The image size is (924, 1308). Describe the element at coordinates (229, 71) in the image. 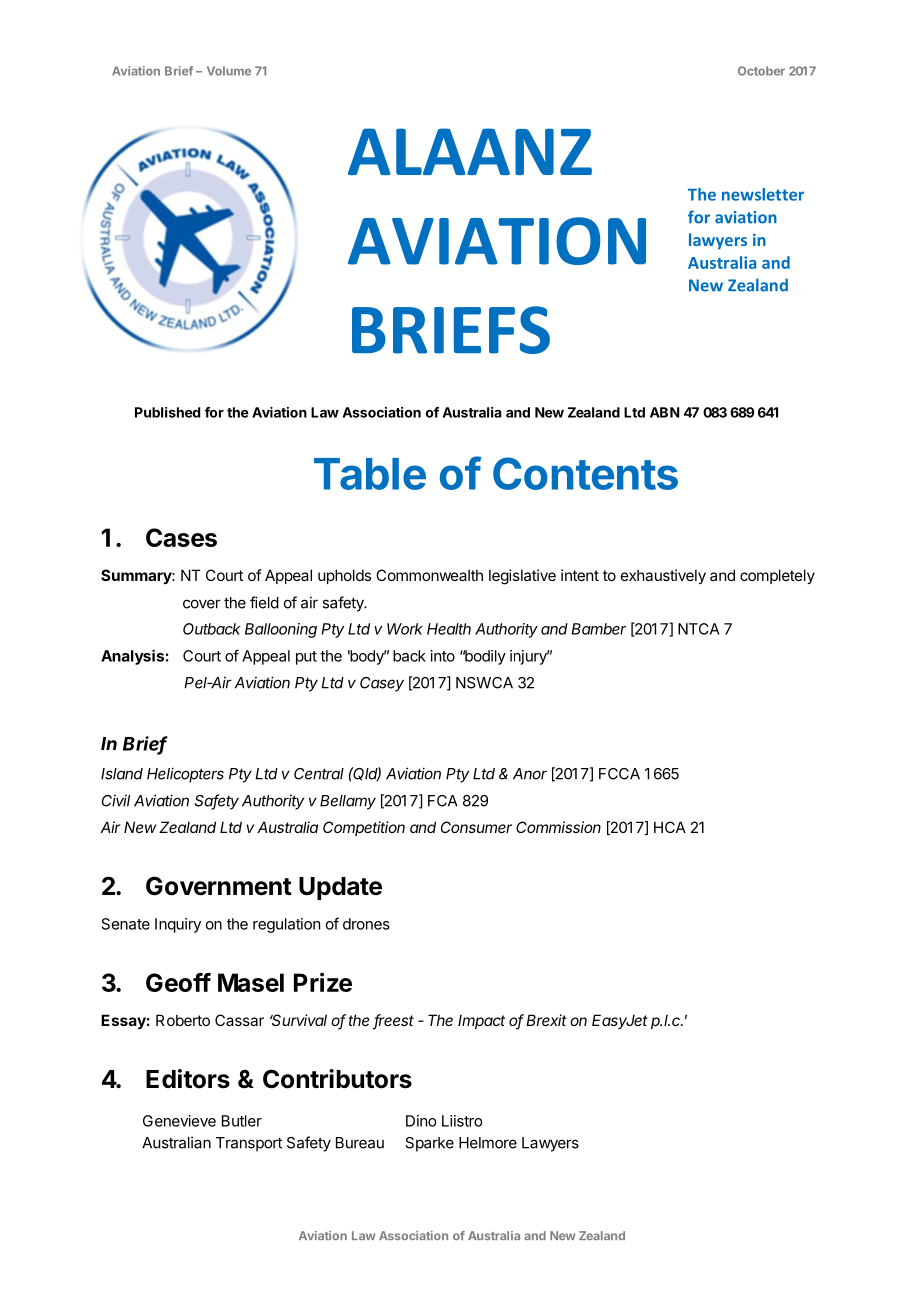

I see `Volume` at that location.
